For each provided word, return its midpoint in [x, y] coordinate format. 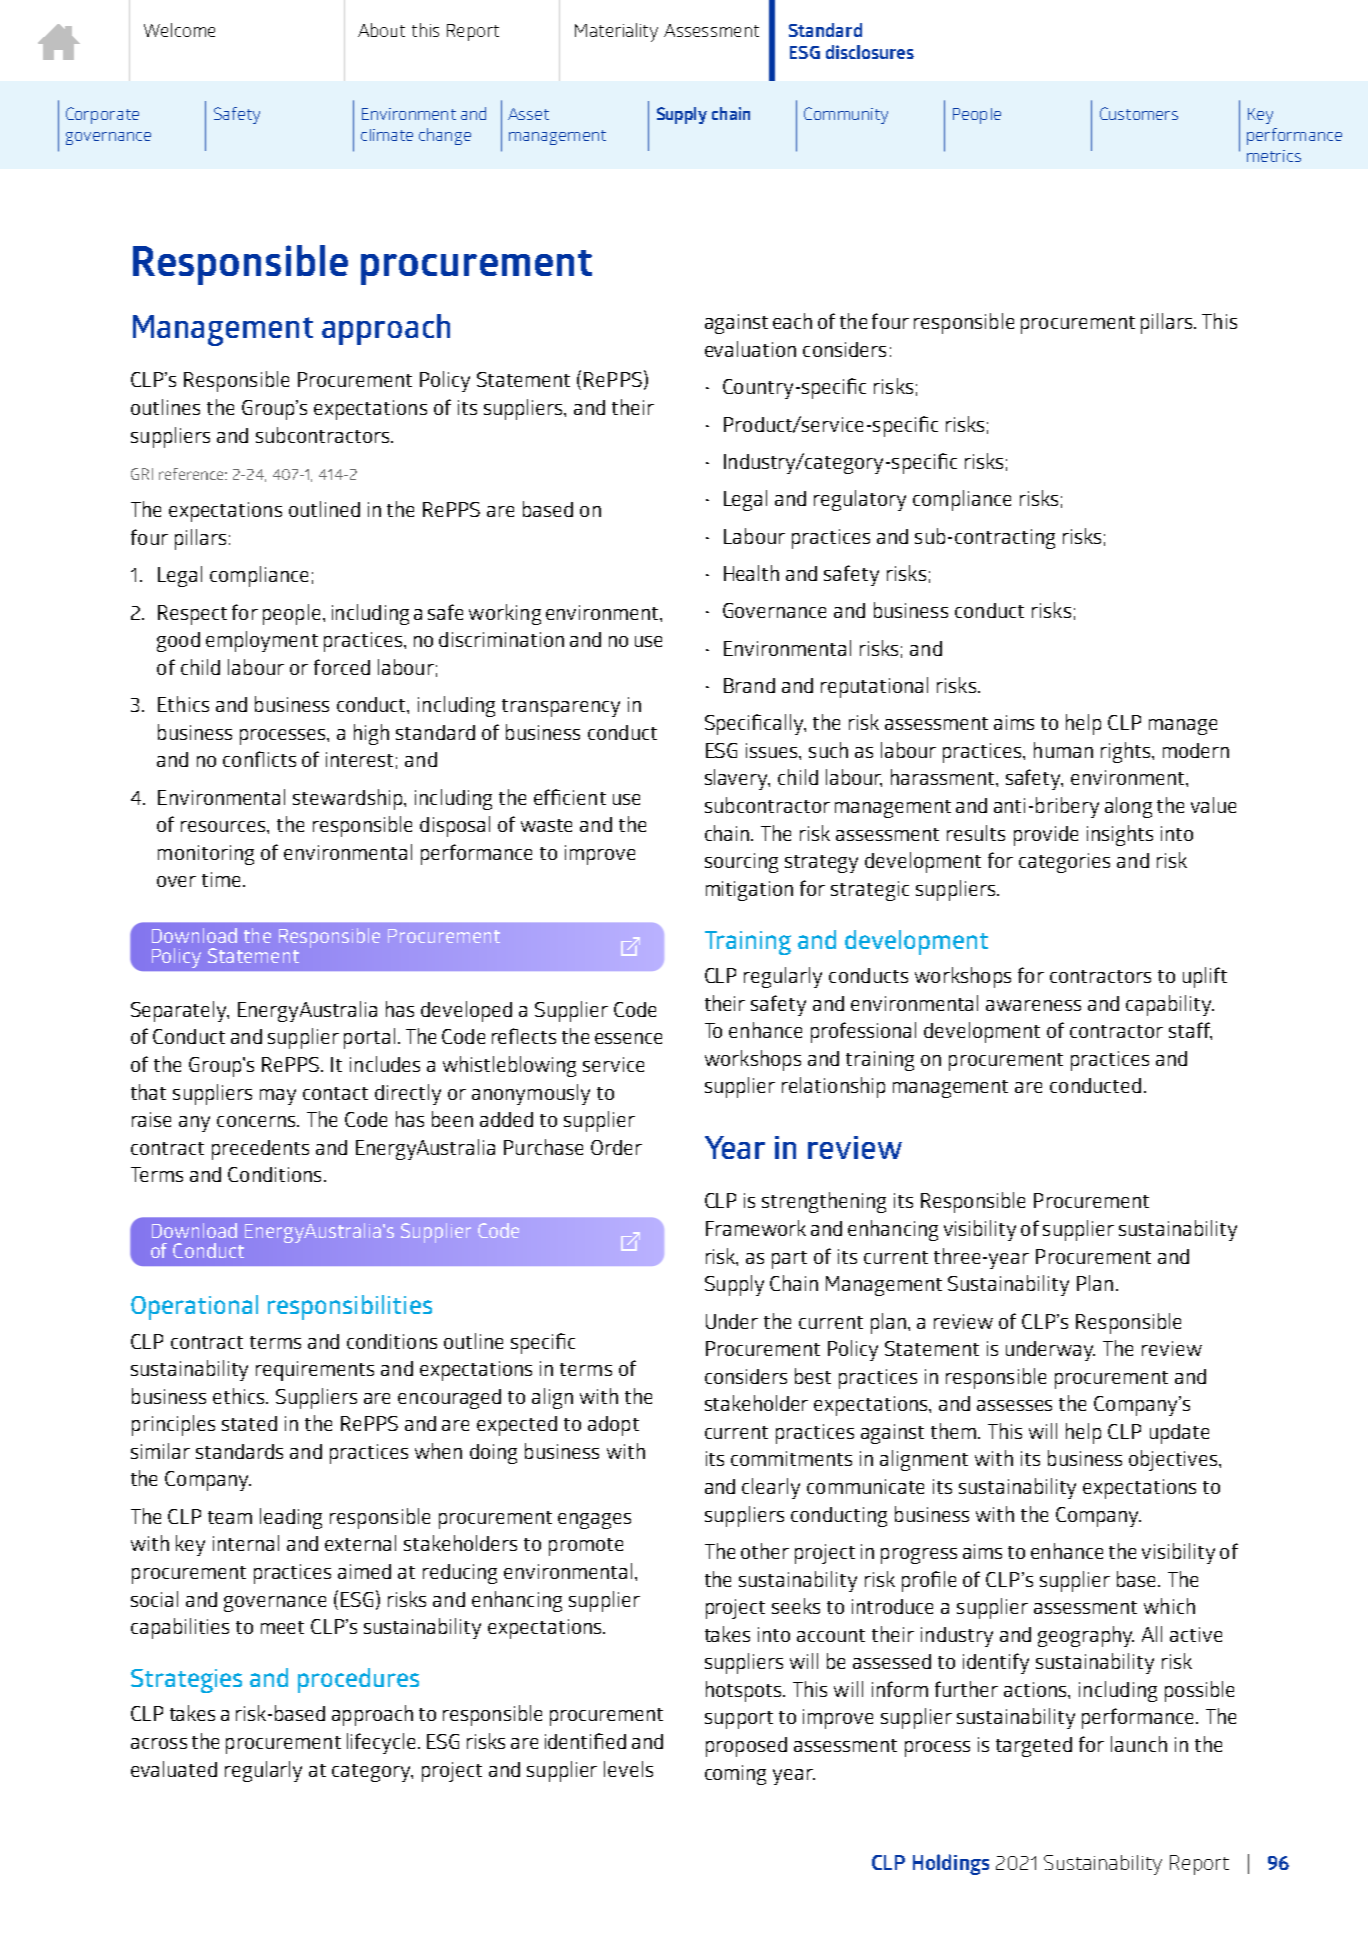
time [221, 879]
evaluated [174, 1769]
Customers [1139, 113]
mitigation [749, 891]
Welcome [179, 30]
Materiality [616, 32]
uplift [1205, 977]
